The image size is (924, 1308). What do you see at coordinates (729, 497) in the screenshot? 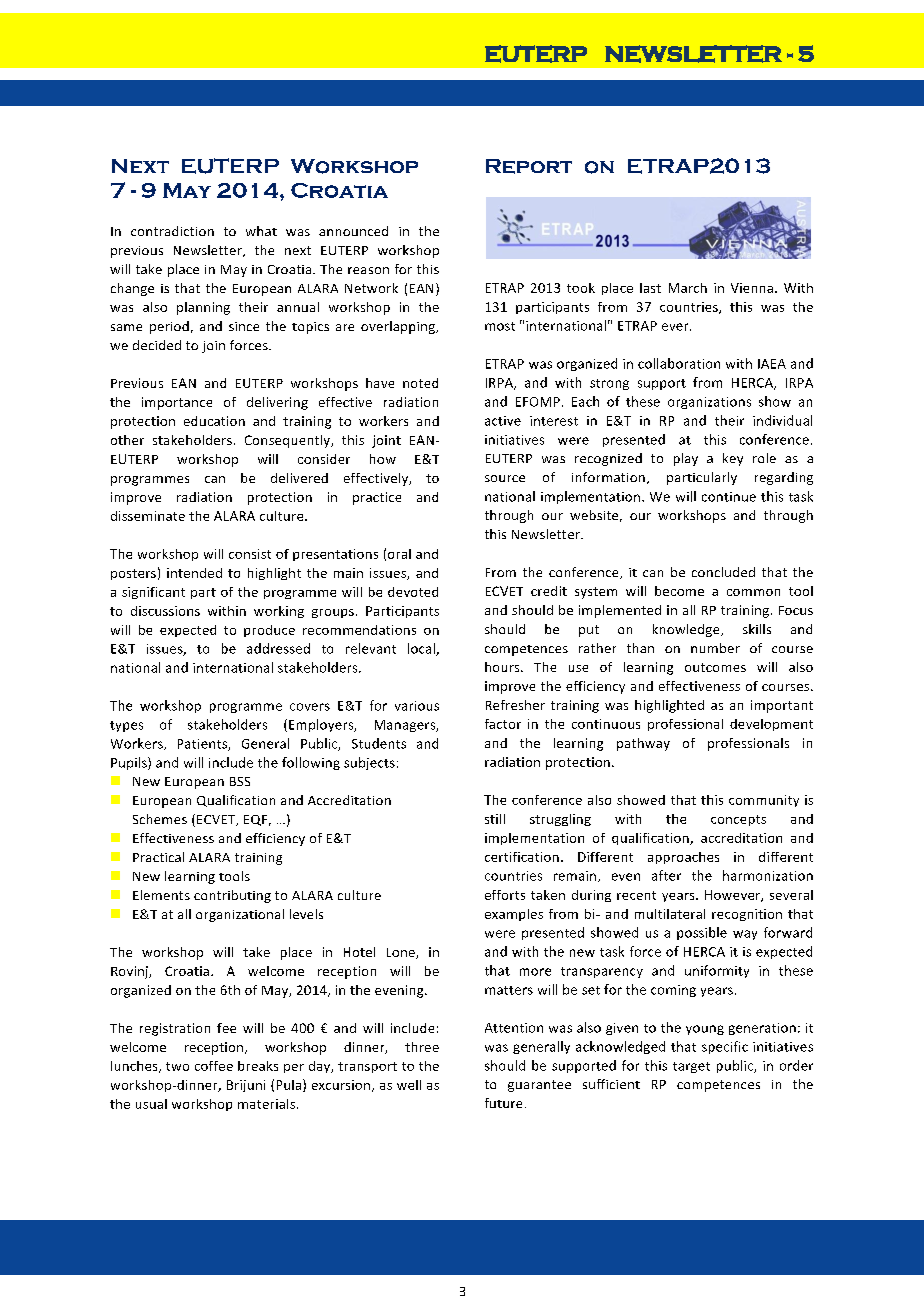
I see `continue` at bounding box center [729, 497].
